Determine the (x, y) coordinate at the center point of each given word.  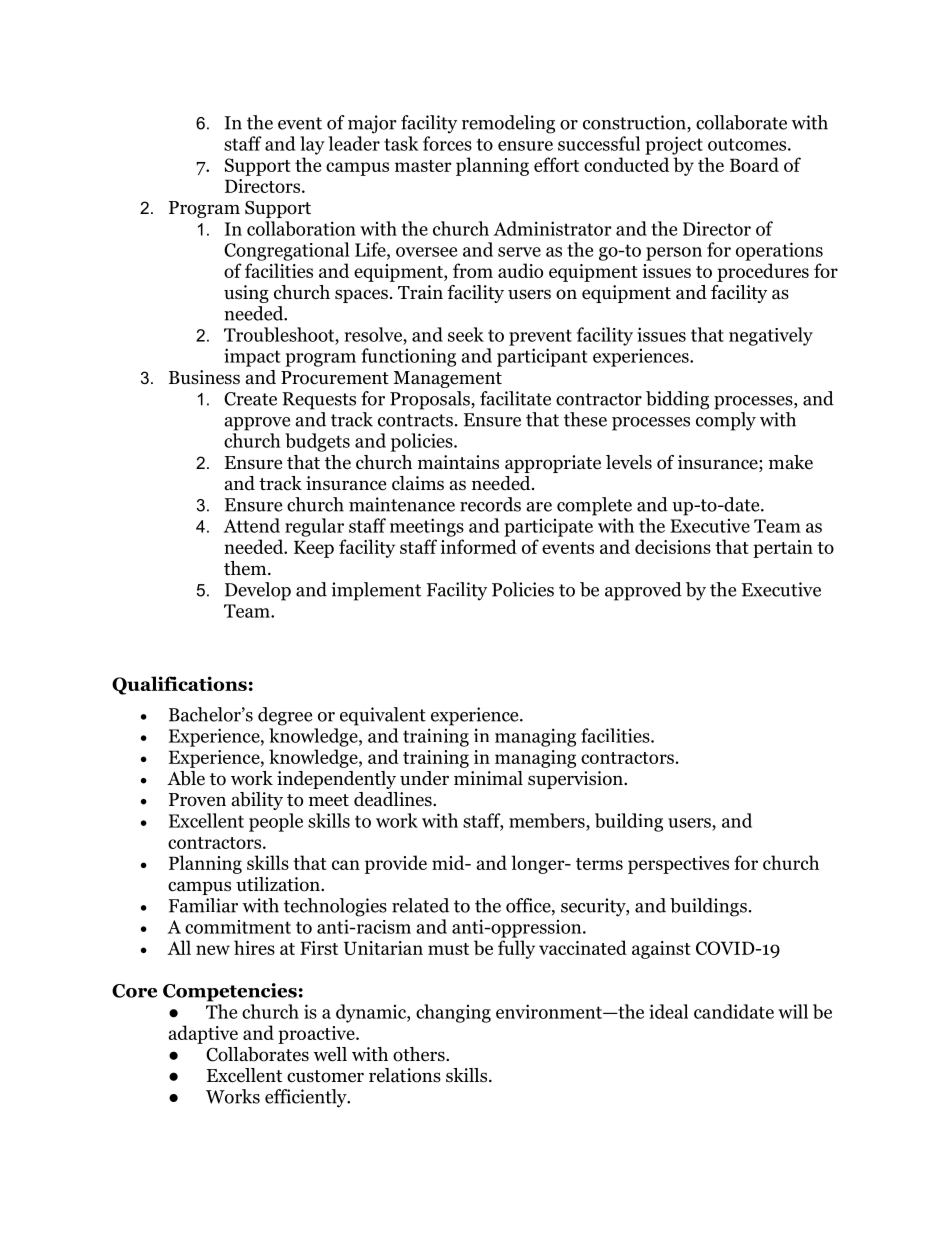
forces (447, 143)
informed (479, 546)
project (674, 145)
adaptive (203, 1034)
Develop (258, 591)
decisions (673, 546)
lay (312, 145)
